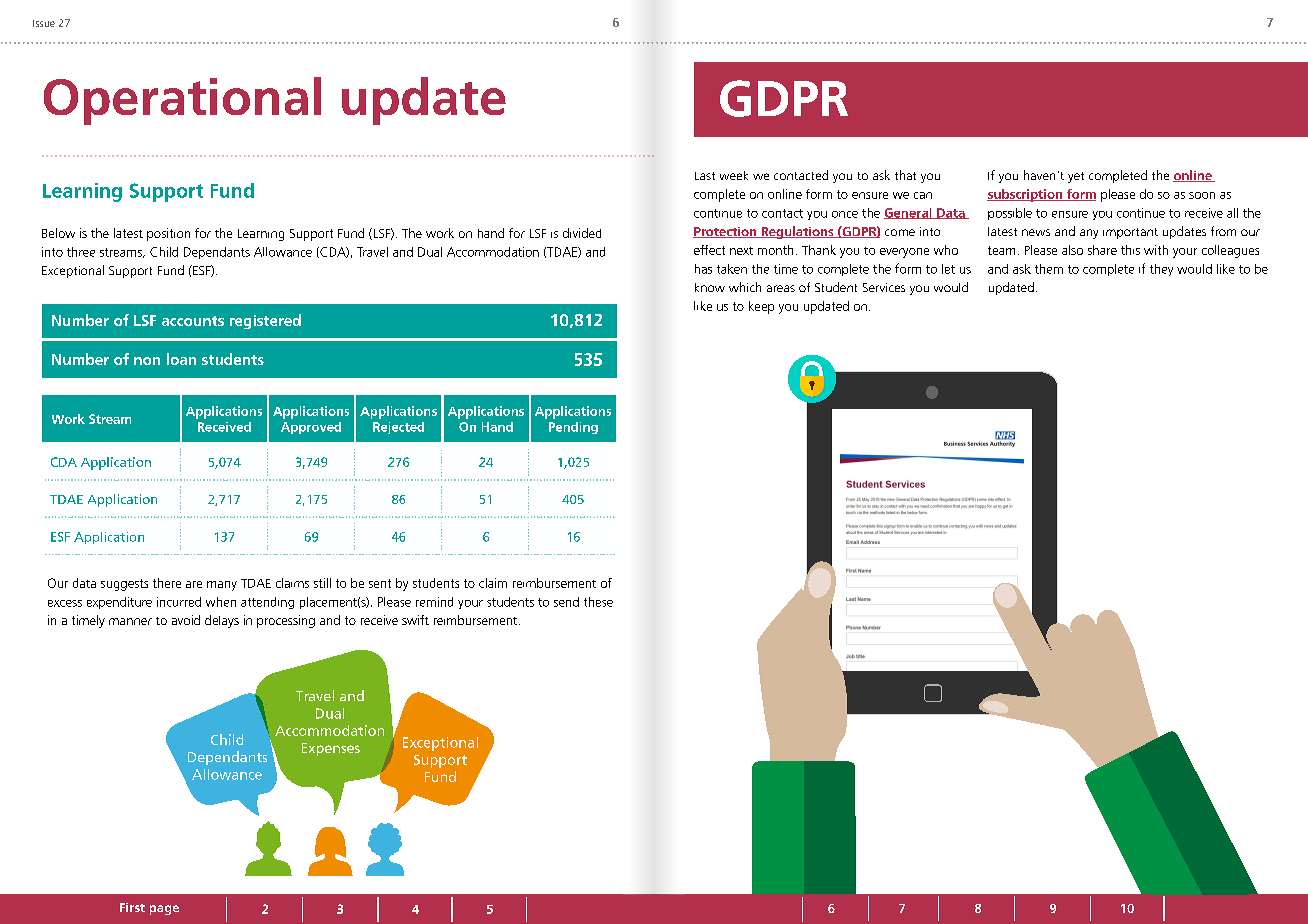  Describe the element at coordinates (168, 234) in the image. I see `position` at that location.
